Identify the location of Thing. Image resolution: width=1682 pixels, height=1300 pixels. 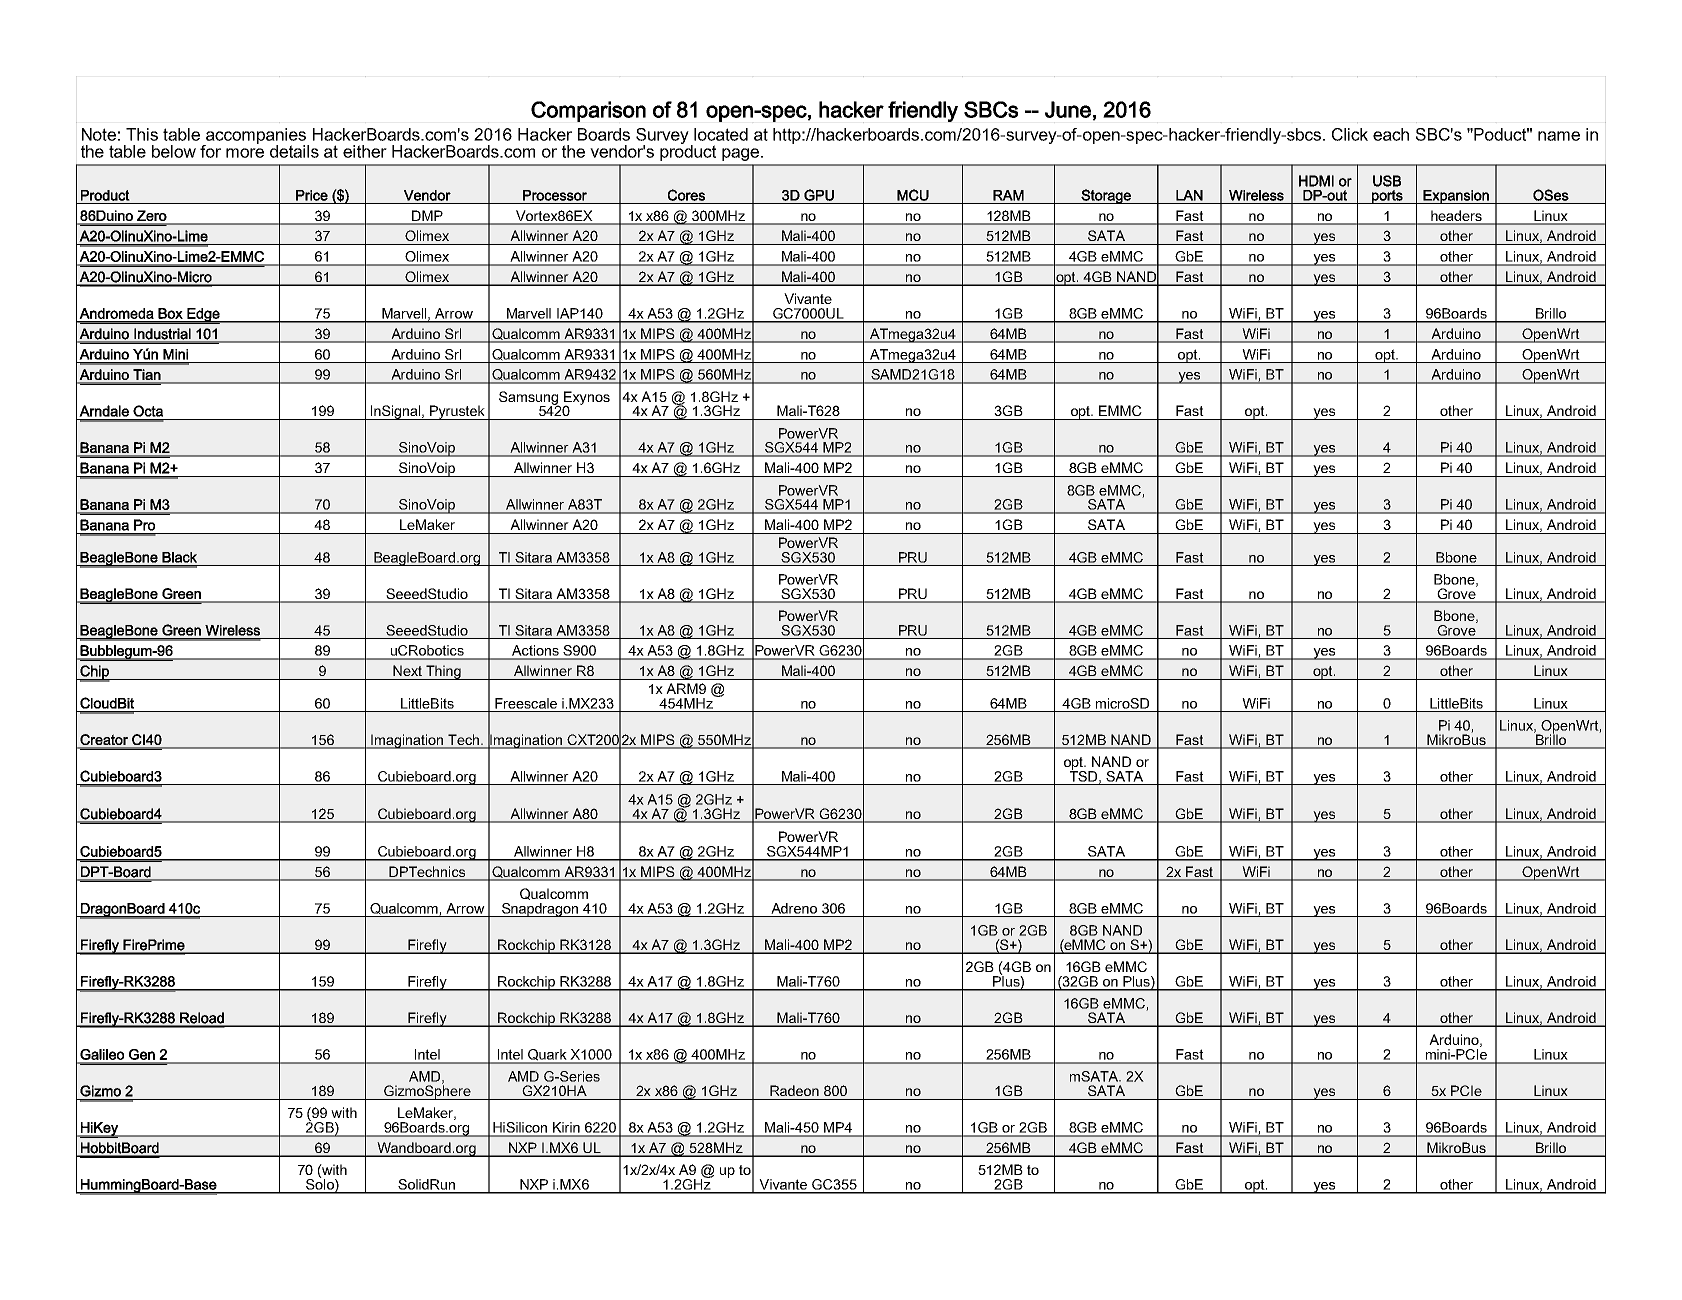
(443, 672).
